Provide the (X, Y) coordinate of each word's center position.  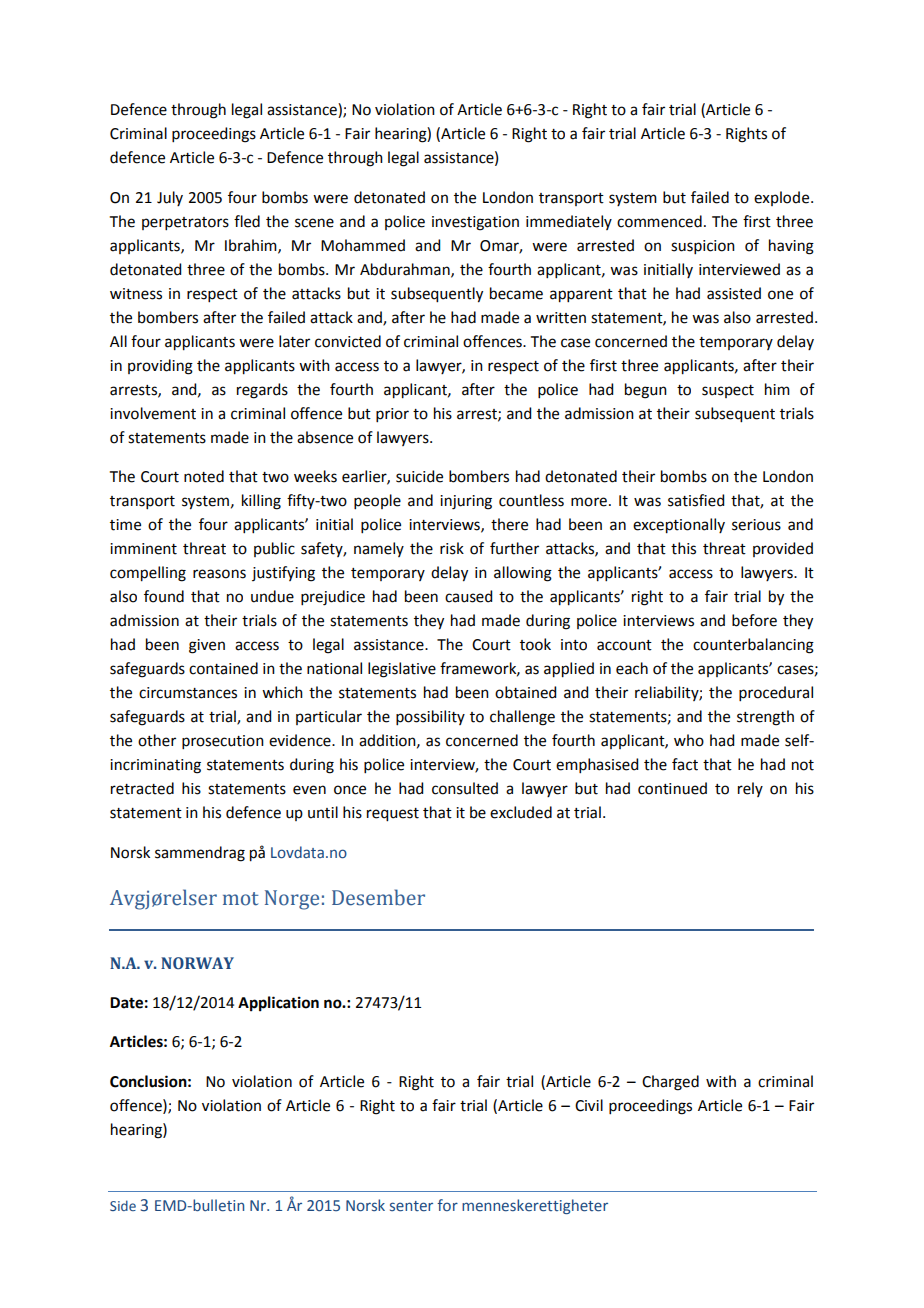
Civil (589, 1105)
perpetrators (185, 223)
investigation (475, 223)
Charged (670, 1083)
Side (123, 1205)
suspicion (703, 247)
